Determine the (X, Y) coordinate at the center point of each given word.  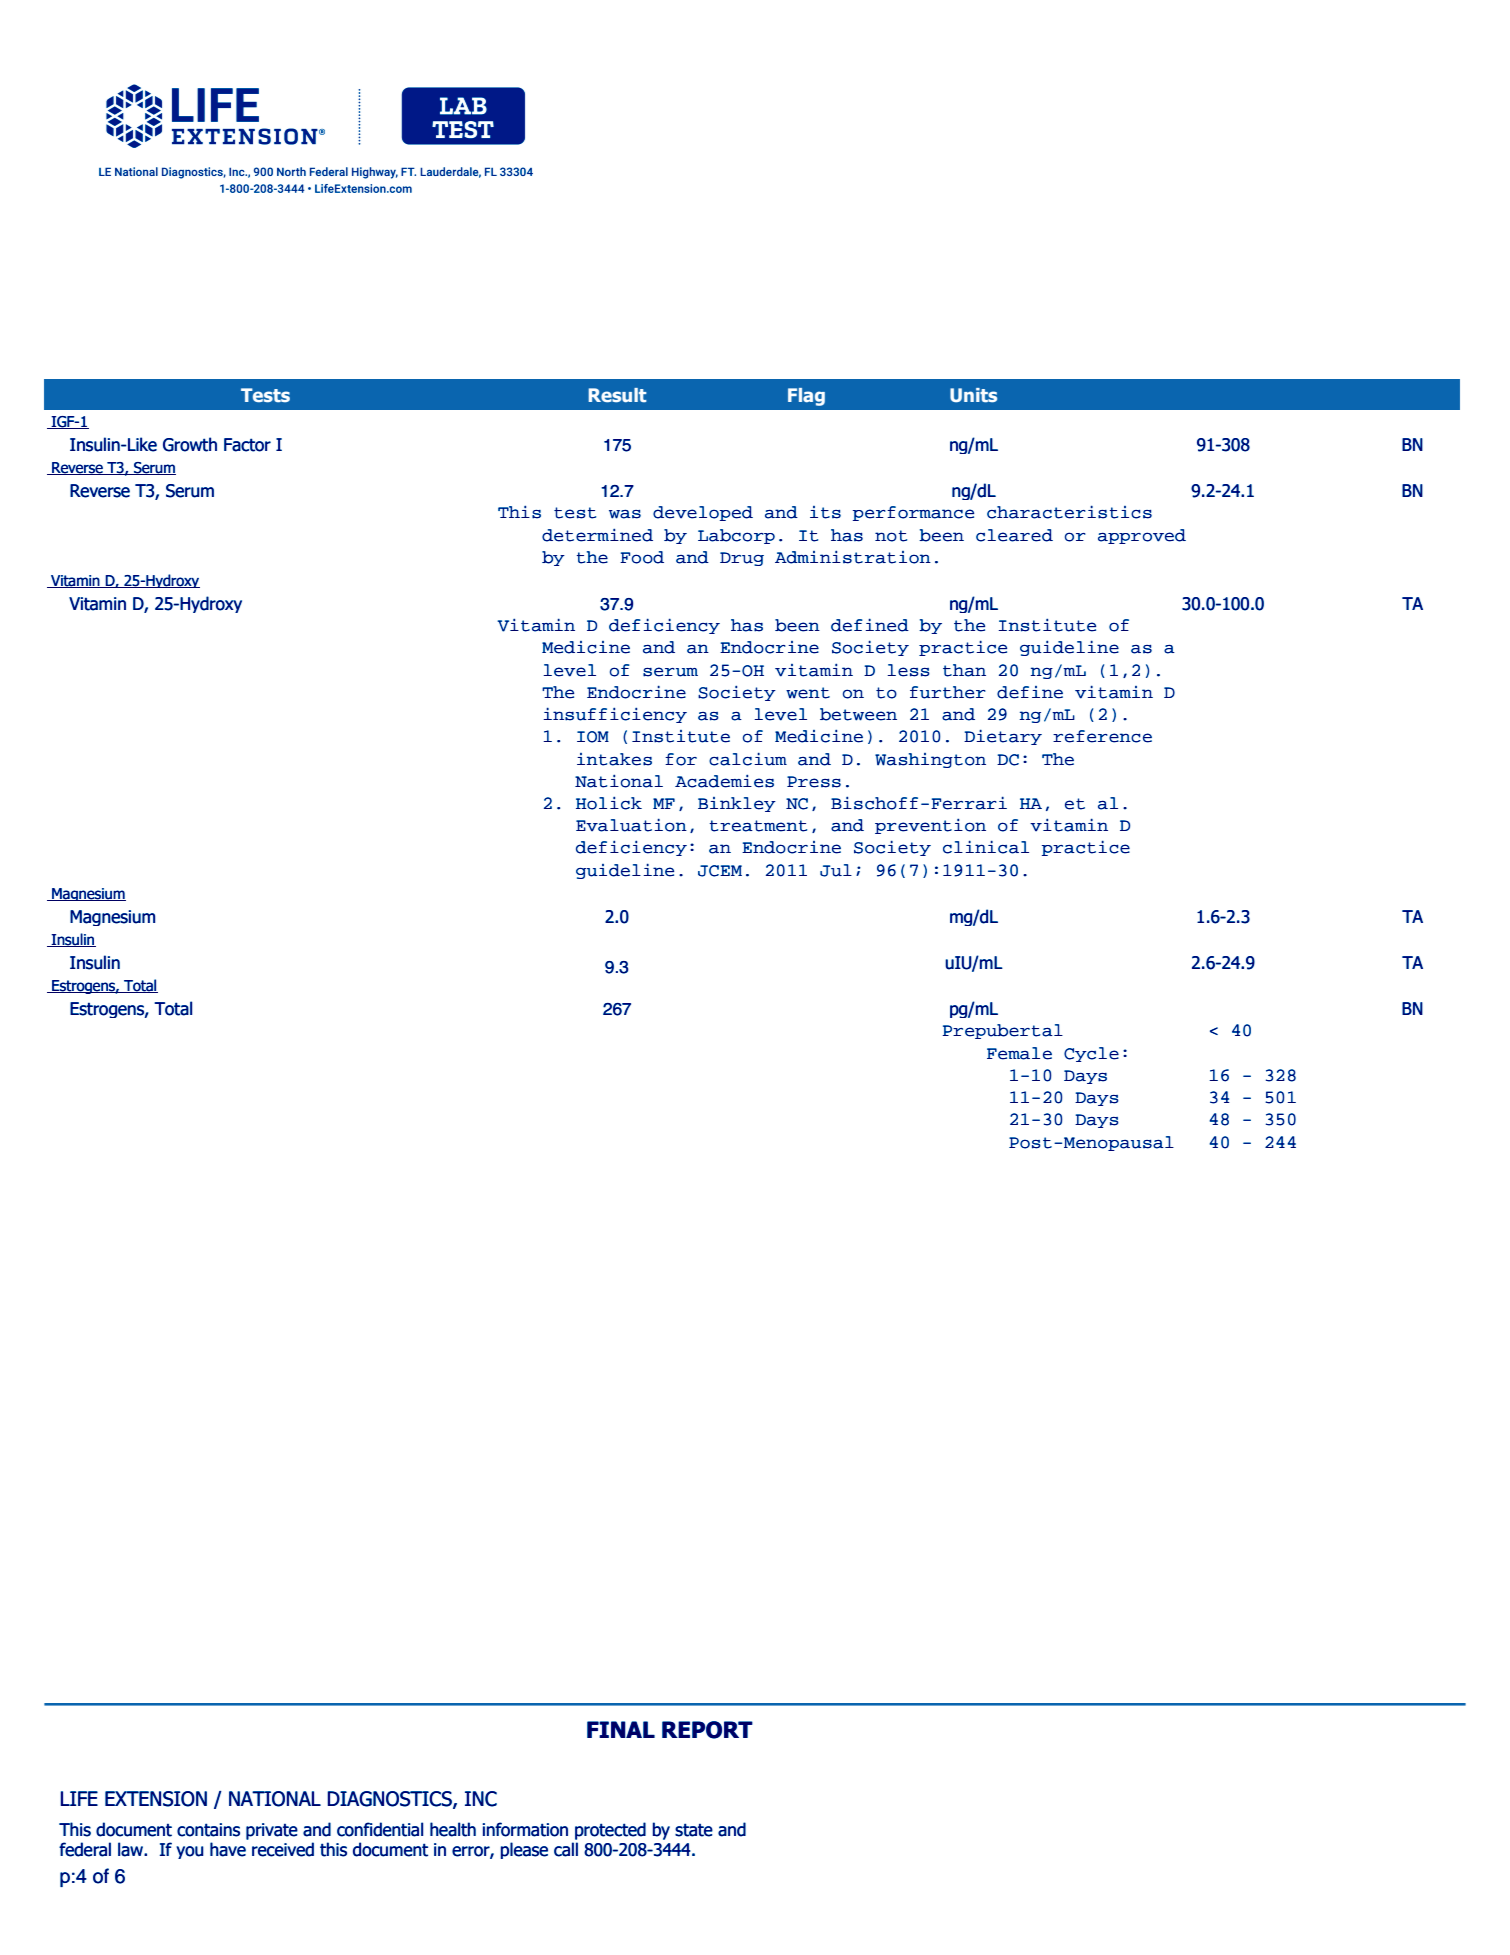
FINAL (621, 1729)
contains (208, 1830)
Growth (190, 444)
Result (617, 395)
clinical (986, 847)
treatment (758, 826)
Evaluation (631, 825)
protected (610, 1831)
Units (973, 395)
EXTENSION (156, 1799)
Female (1019, 1053)
